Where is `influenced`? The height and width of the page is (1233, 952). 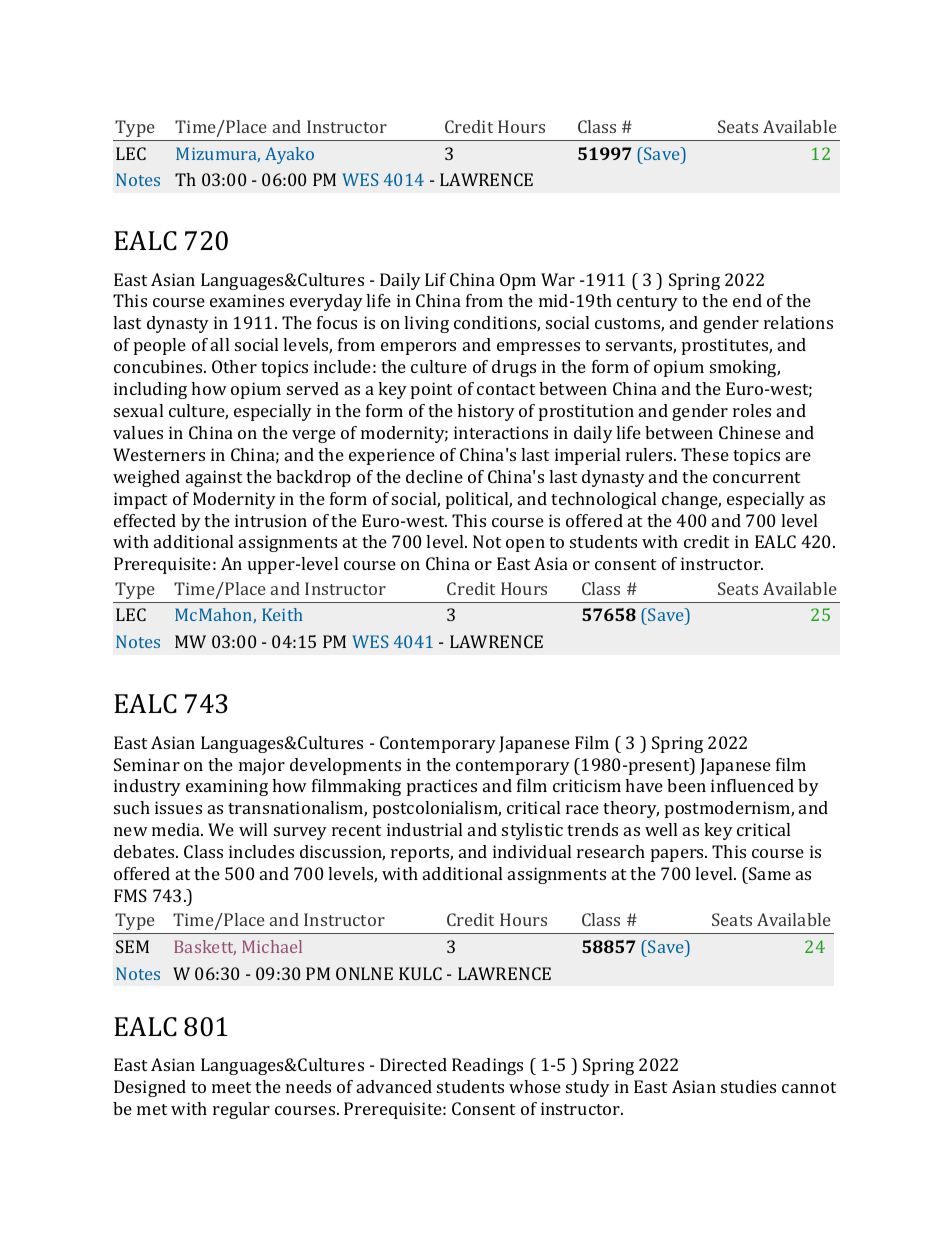 influenced is located at coordinates (752, 785).
